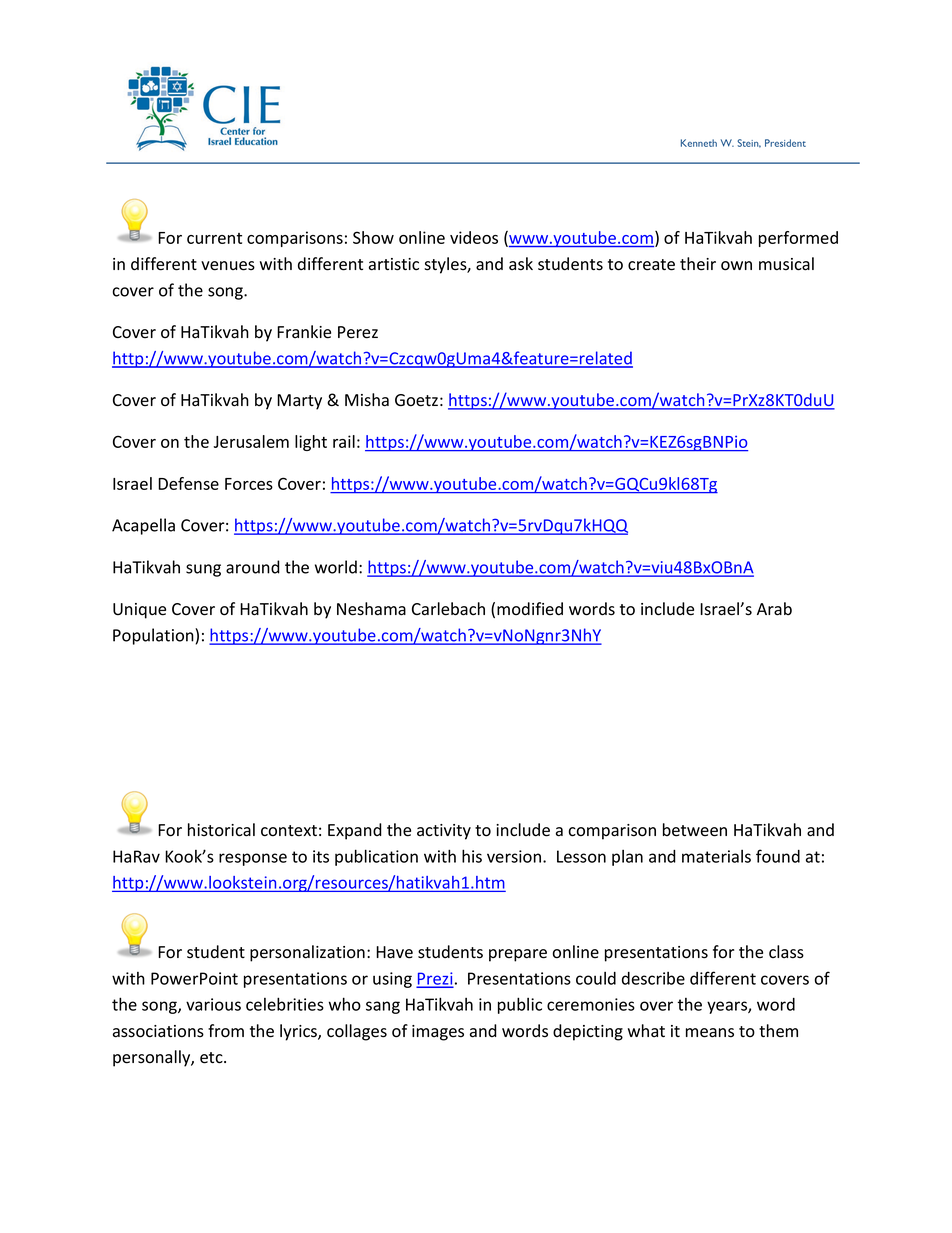  What do you see at coordinates (203, 570) in the document?
I see `sung` at bounding box center [203, 570].
